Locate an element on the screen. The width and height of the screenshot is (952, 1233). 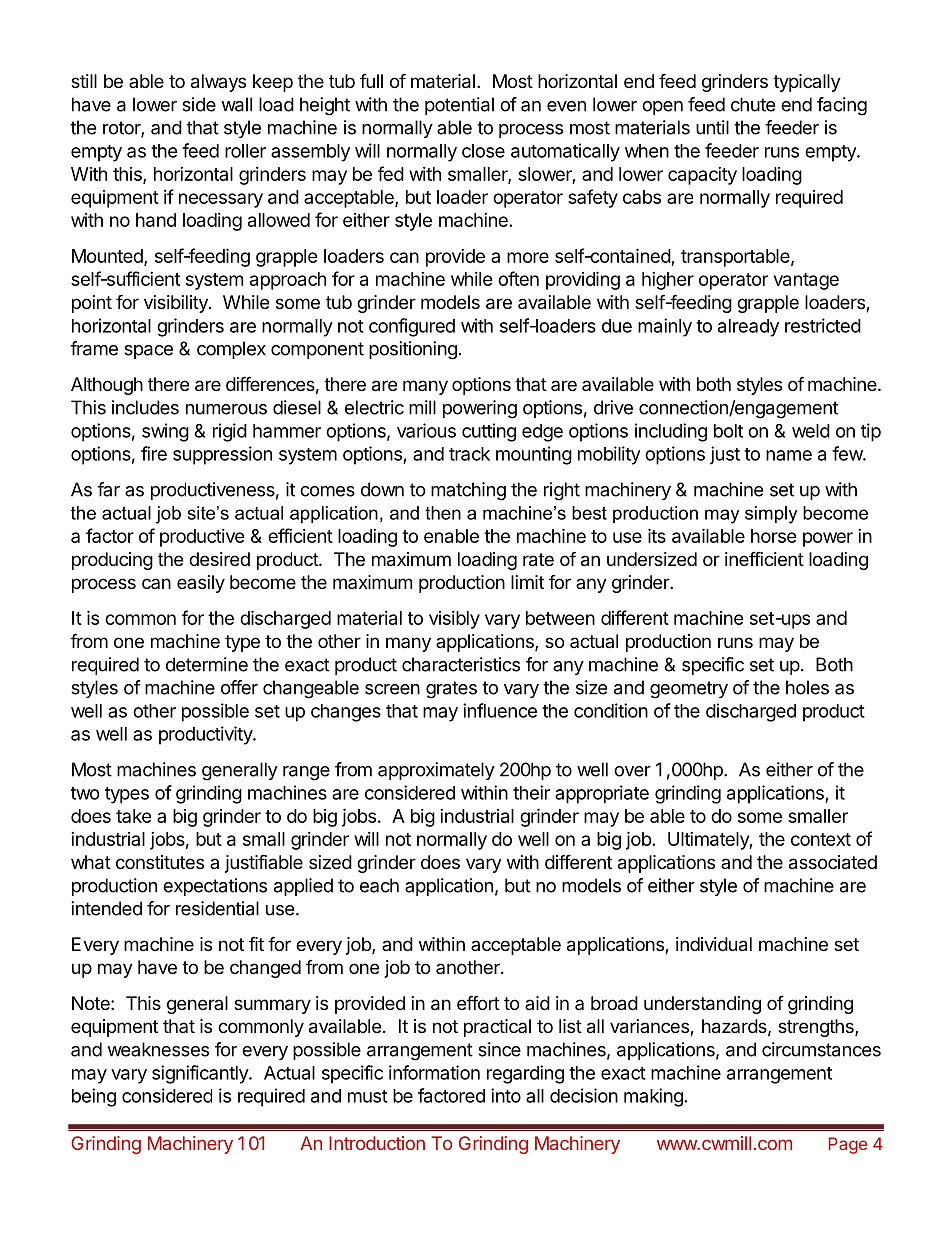
holes is located at coordinates (807, 687).
